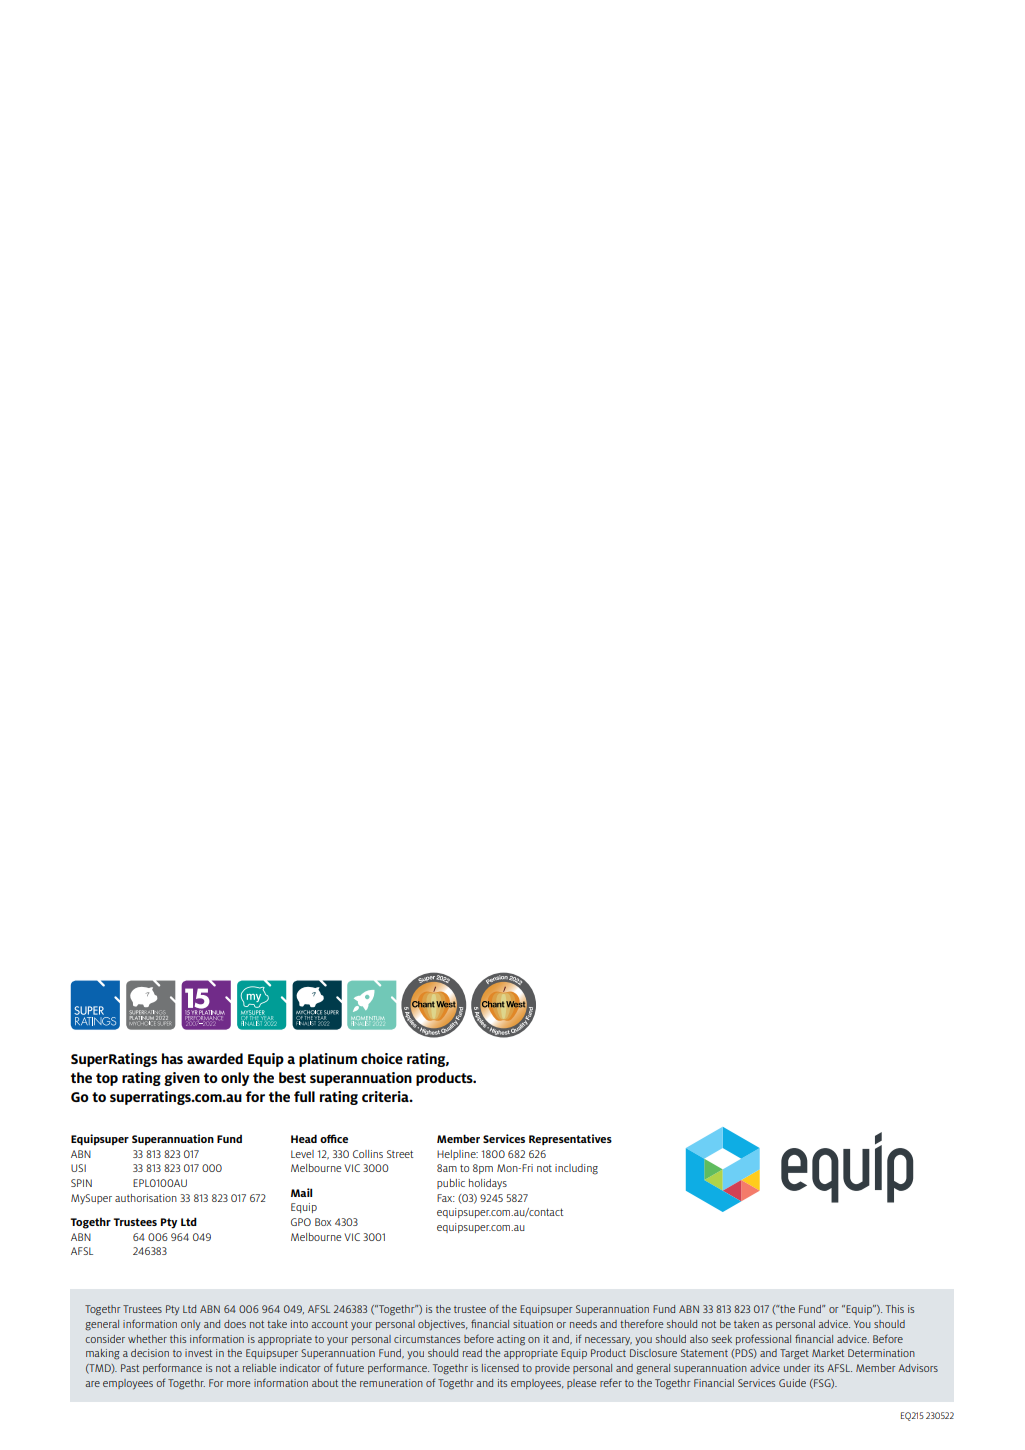 The width and height of the page is (1025, 1450). Describe the element at coordinates (570, 1139) in the page. I see `Representatives` at that location.
